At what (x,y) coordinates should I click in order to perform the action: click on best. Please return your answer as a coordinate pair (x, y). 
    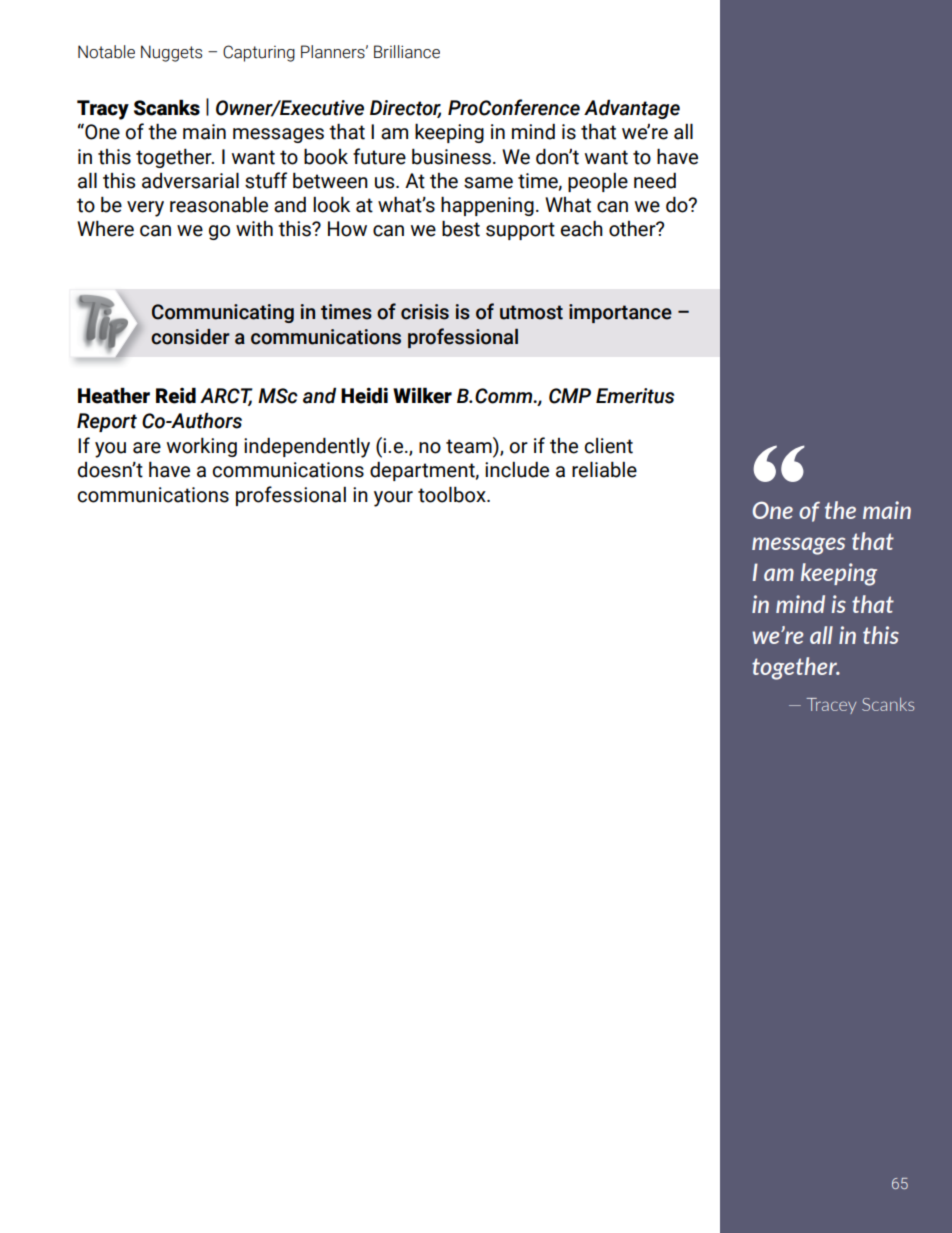
    Looking at the image, I should click on (461, 228).
